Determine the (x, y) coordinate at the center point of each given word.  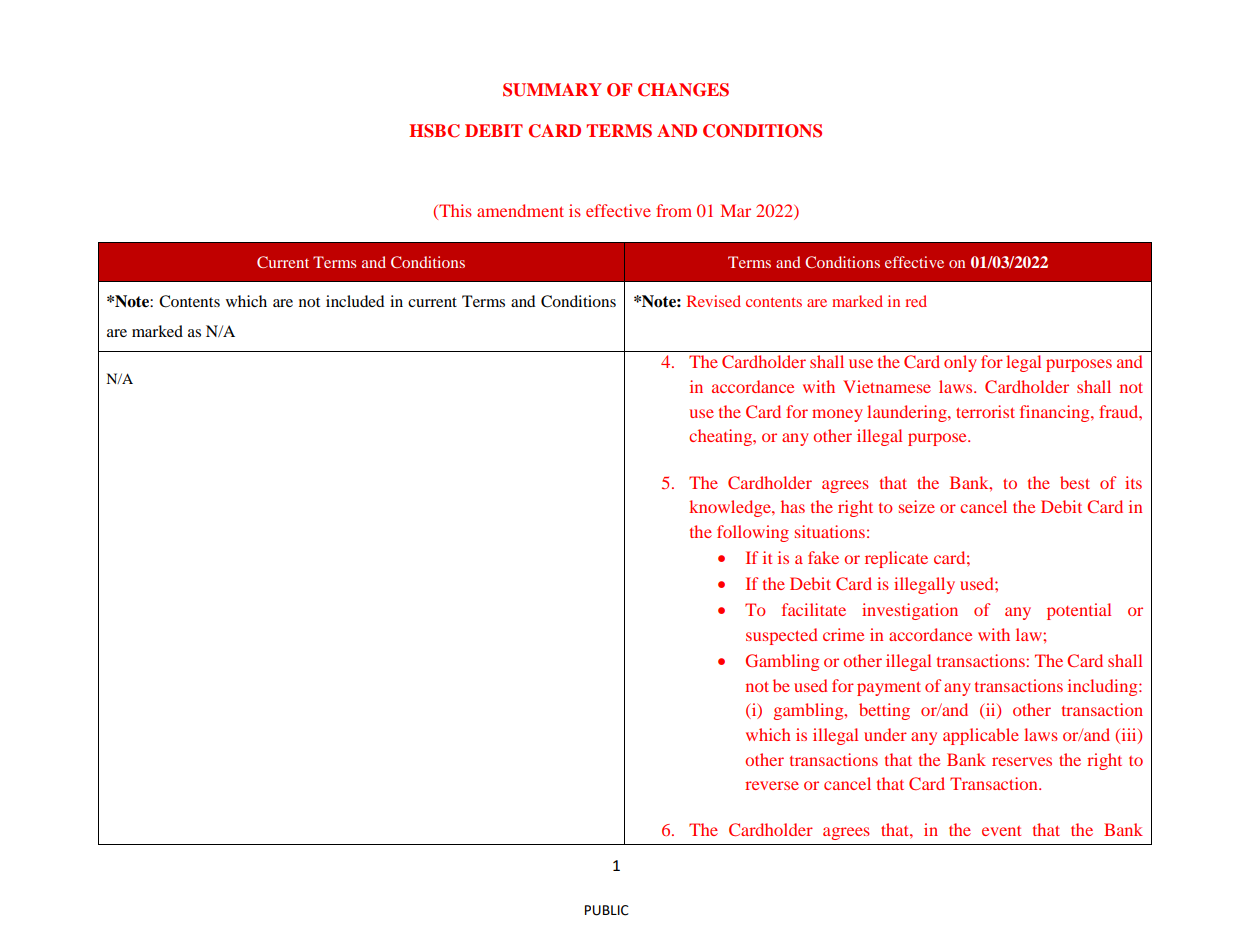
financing (1056, 413)
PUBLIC (607, 910)
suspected (781, 636)
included (355, 301)
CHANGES (683, 90)
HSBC (434, 131)
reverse (772, 785)
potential (1079, 611)
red (916, 301)
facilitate (814, 609)
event (1001, 831)
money (837, 415)
